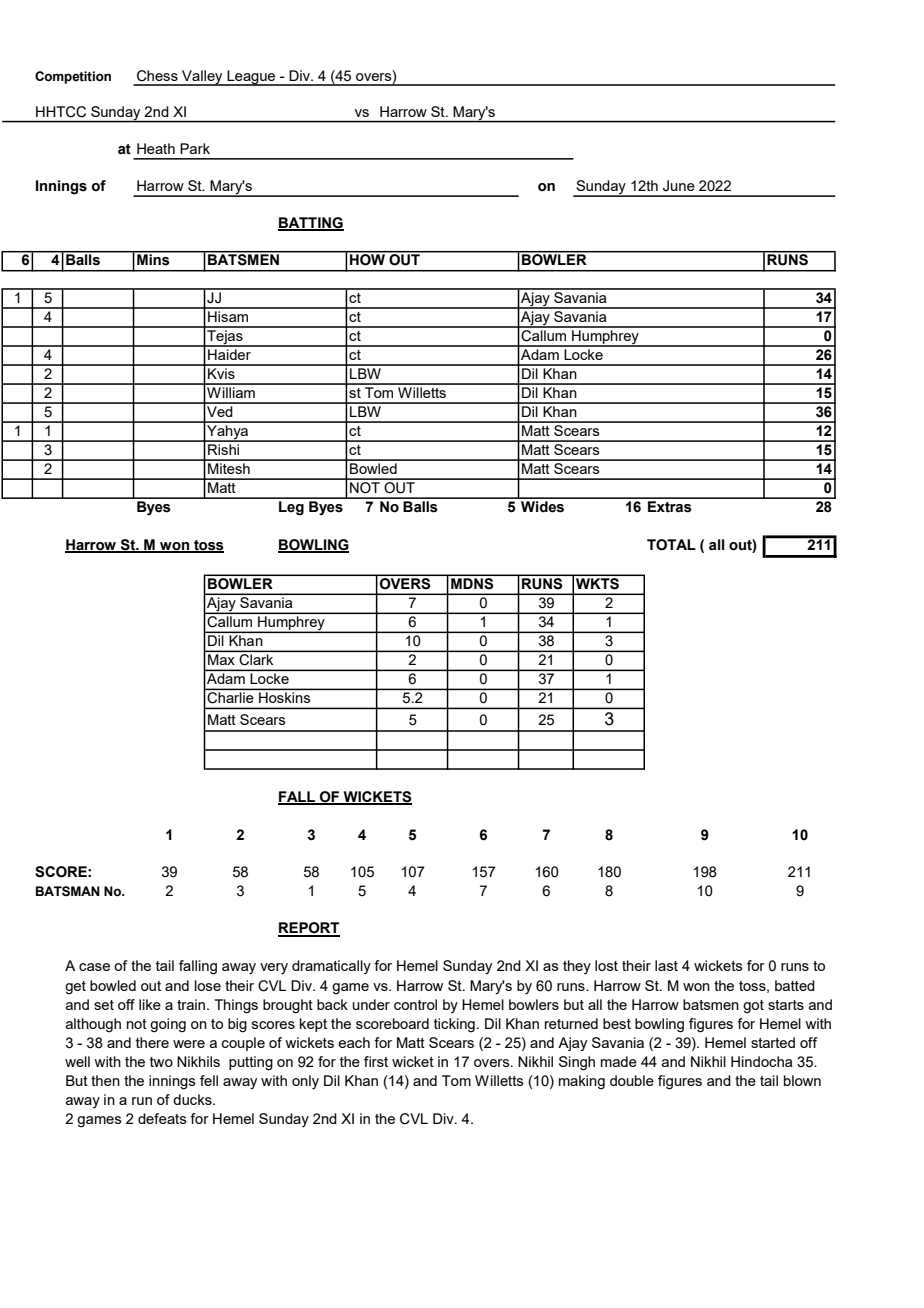 This screenshot has width=924, height=1308. What do you see at coordinates (251, 78) in the screenshot?
I see `League` at bounding box center [251, 78].
